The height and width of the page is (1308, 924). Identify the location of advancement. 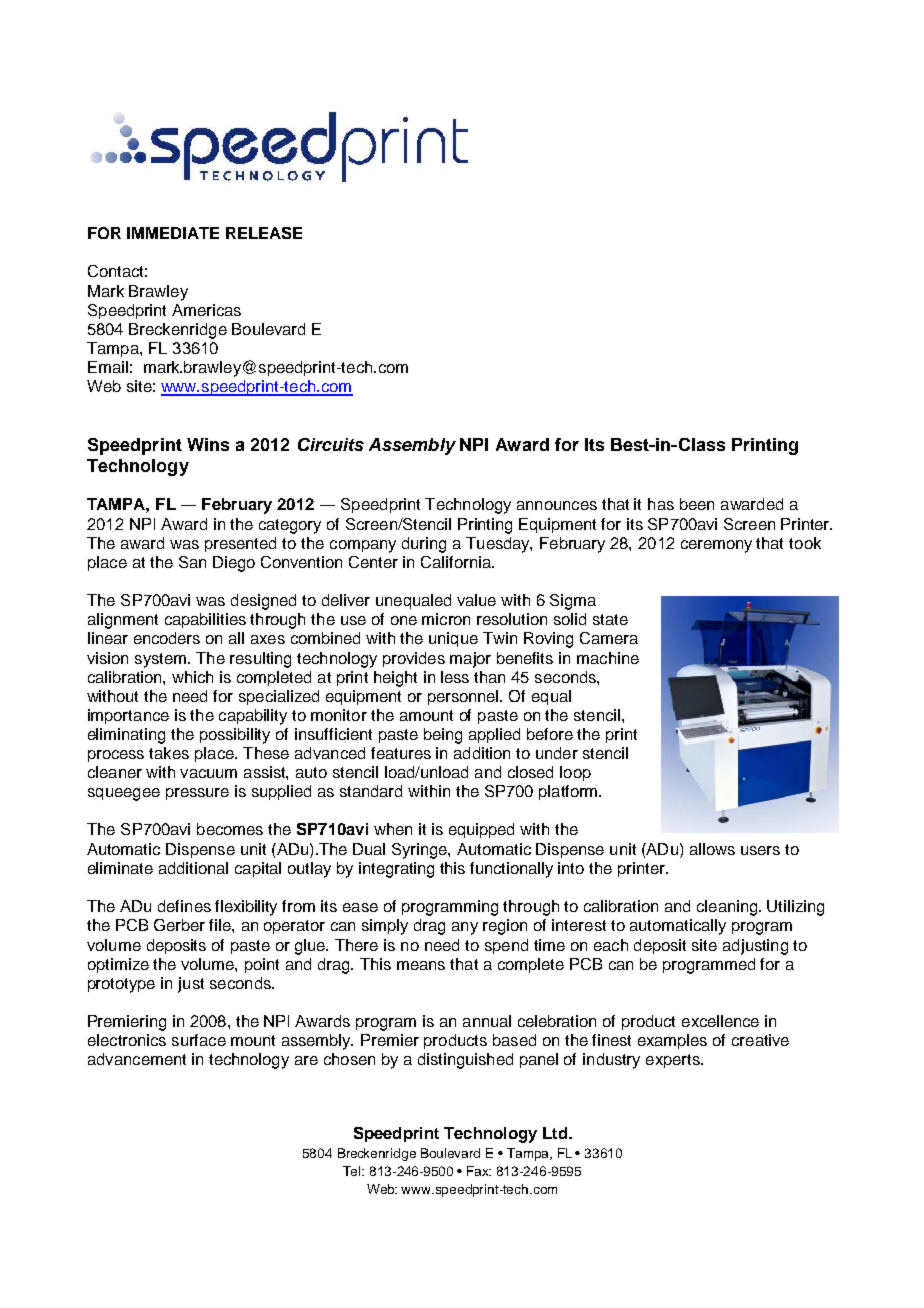
(137, 1059).
